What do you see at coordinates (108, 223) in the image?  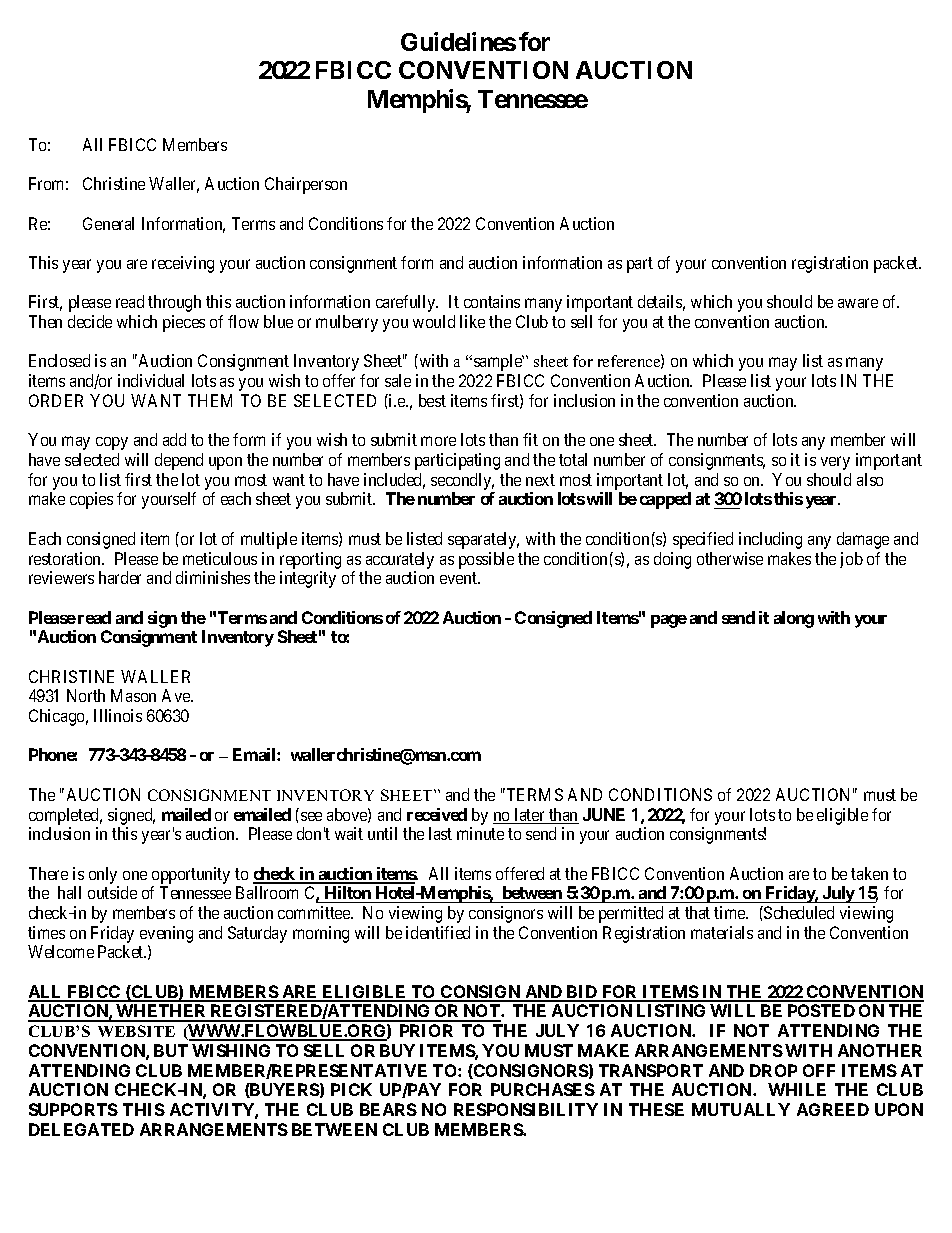 I see `General` at bounding box center [108, 223].
